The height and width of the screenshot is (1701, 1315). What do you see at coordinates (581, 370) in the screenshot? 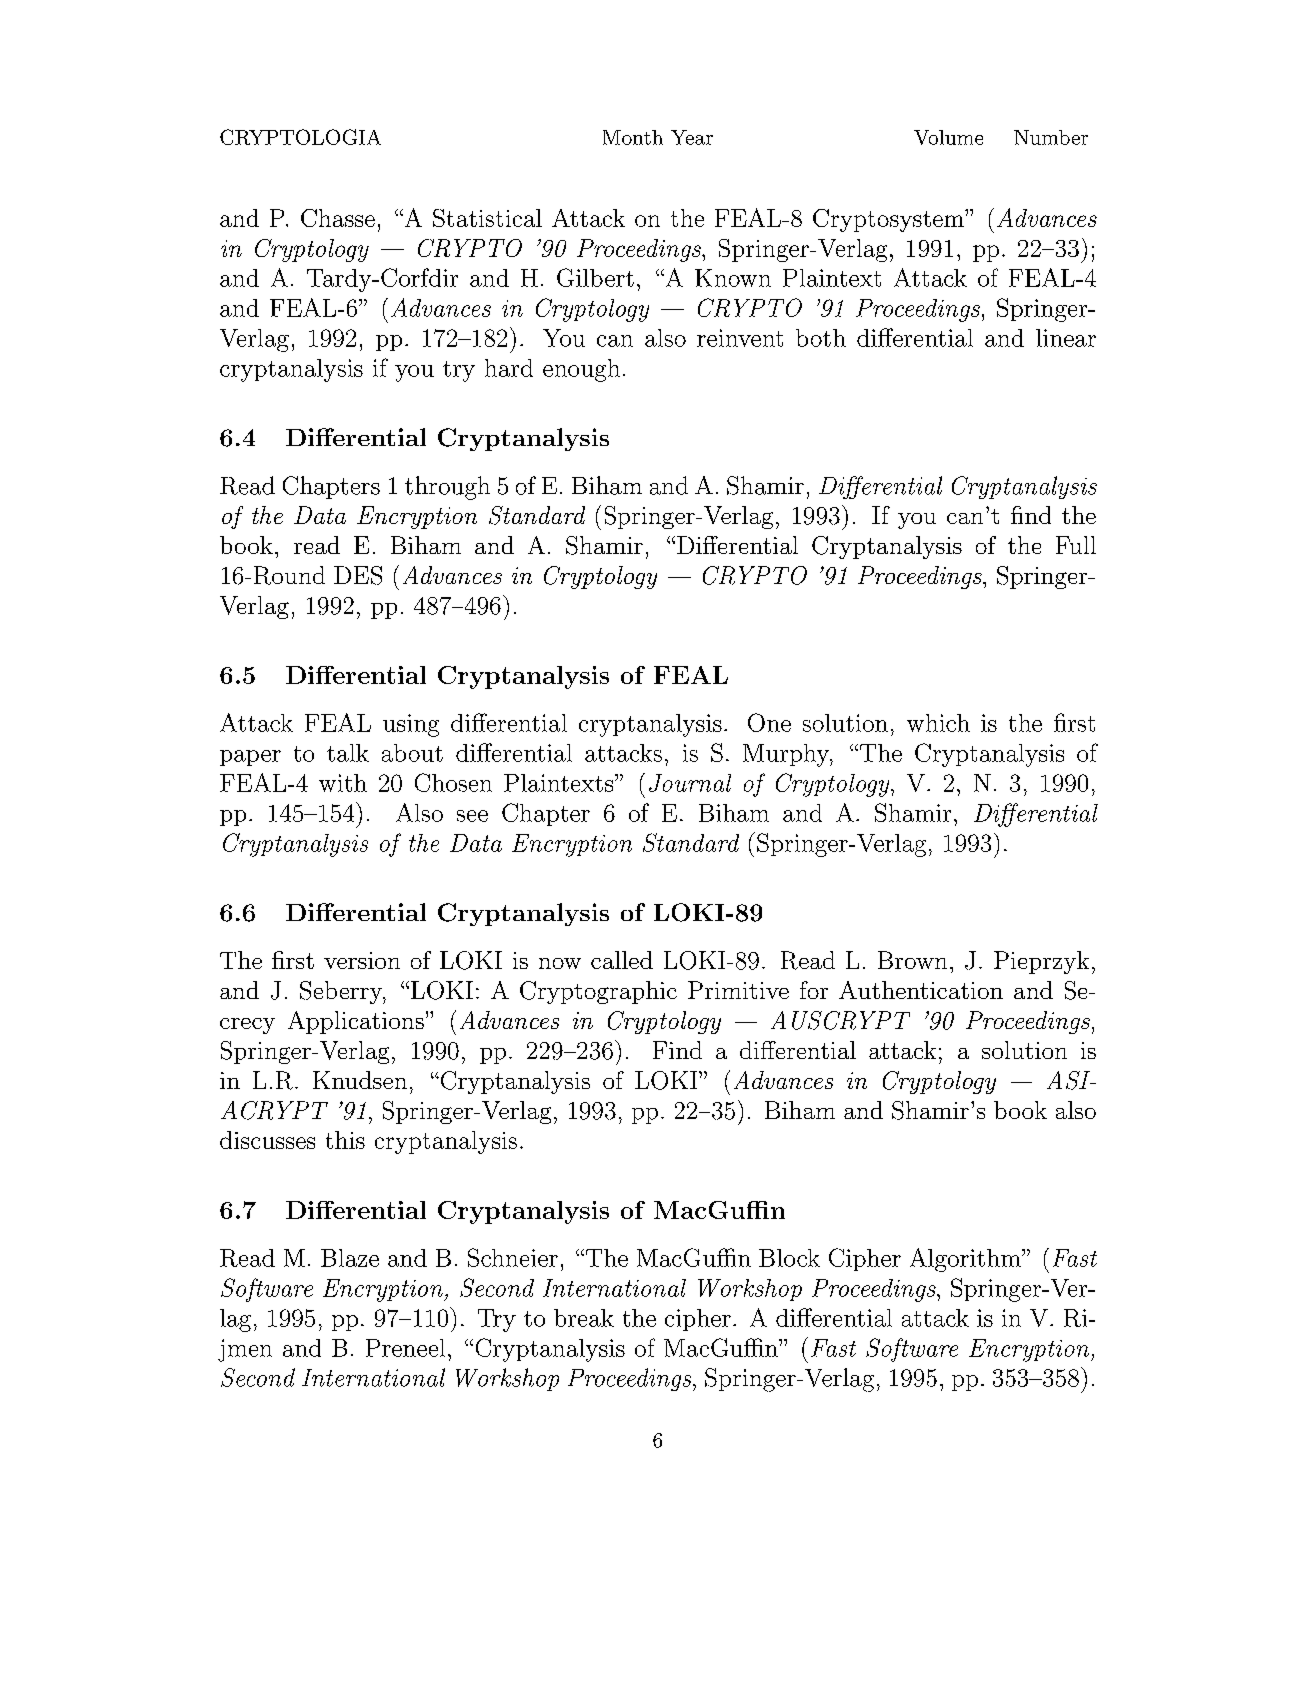
I see `enough` at bounding box center [581, 370].
